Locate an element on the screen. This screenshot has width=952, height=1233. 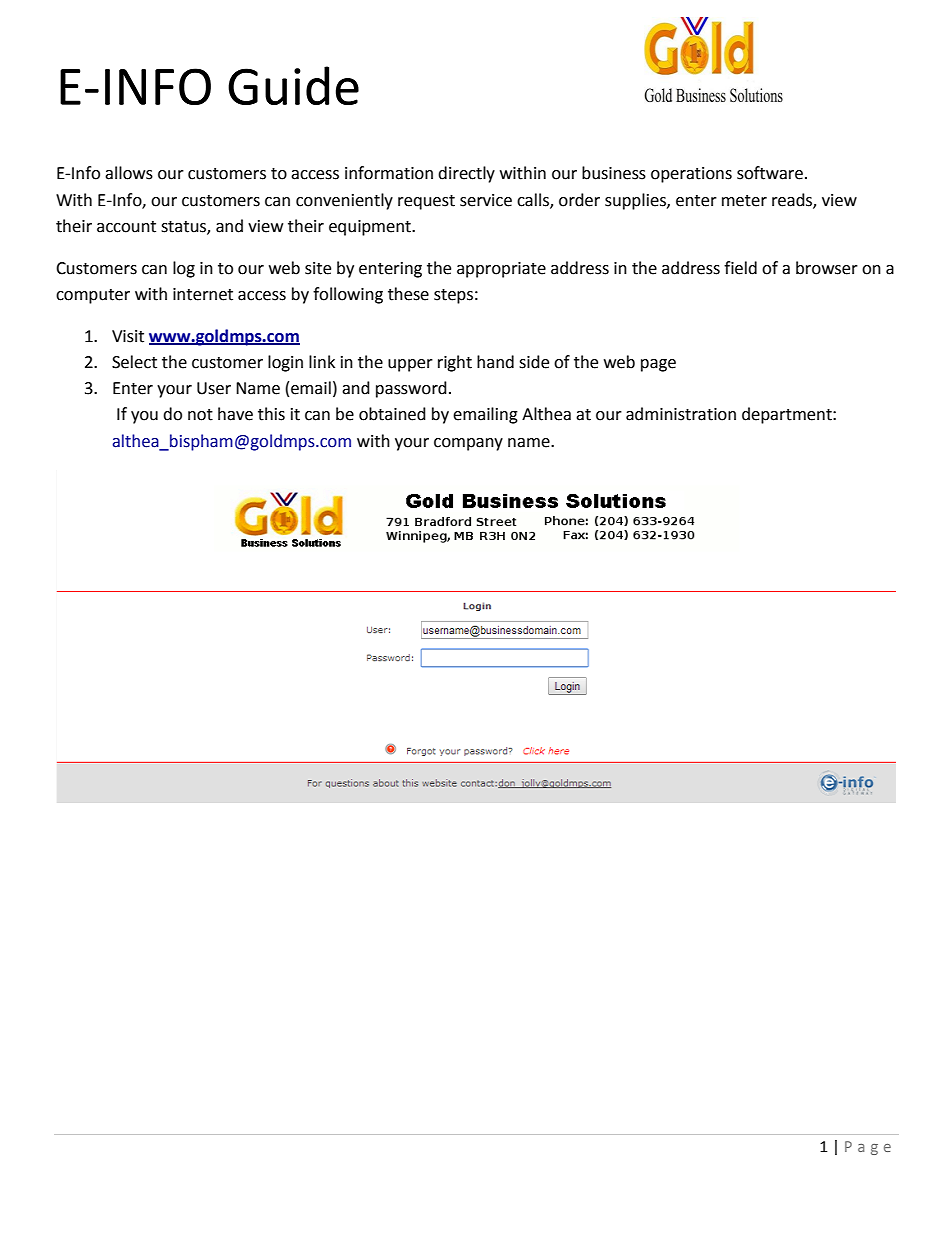
internet is located at coordinates (203, 294).
